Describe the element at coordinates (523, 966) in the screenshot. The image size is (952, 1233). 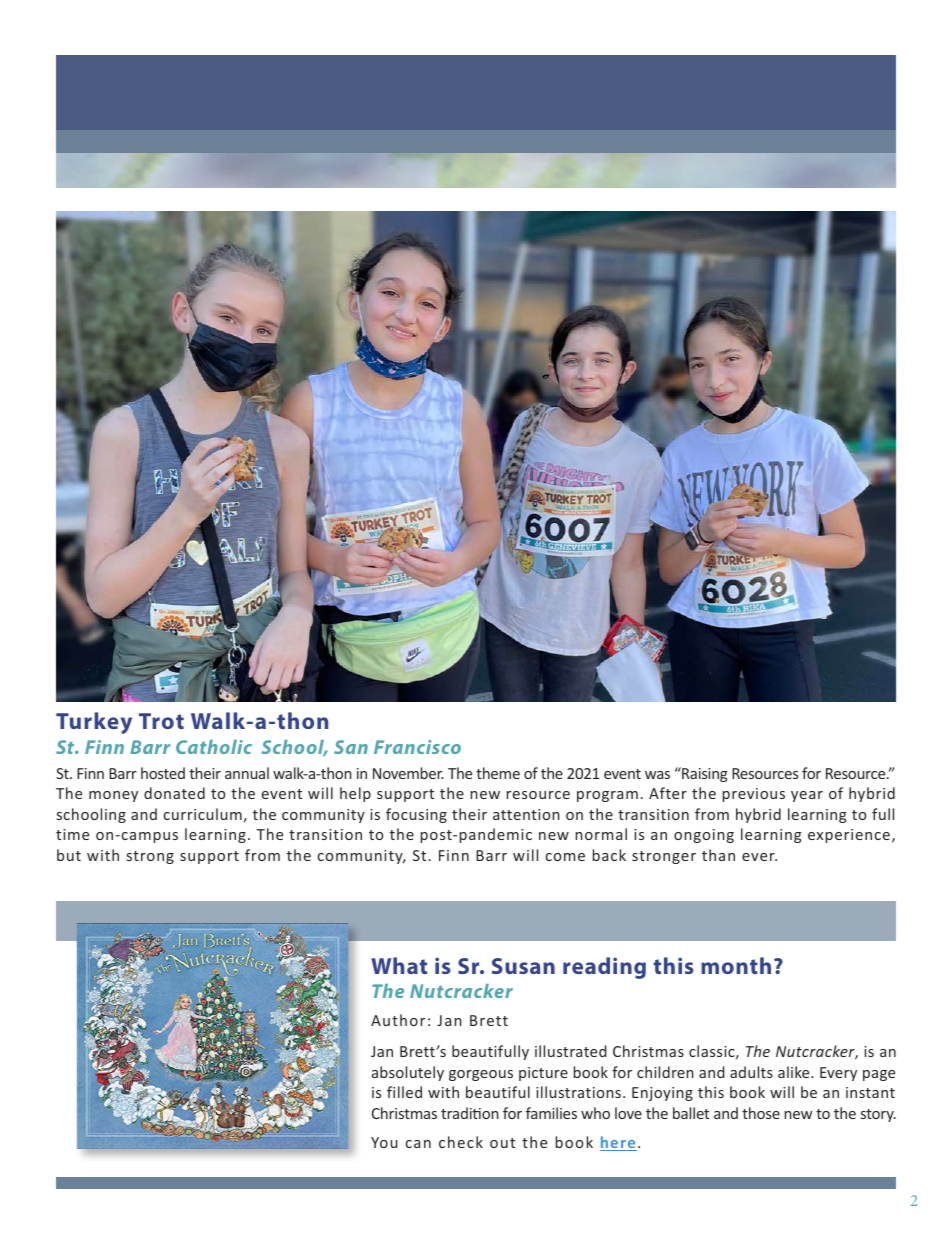
I see `Susan` at that location.
